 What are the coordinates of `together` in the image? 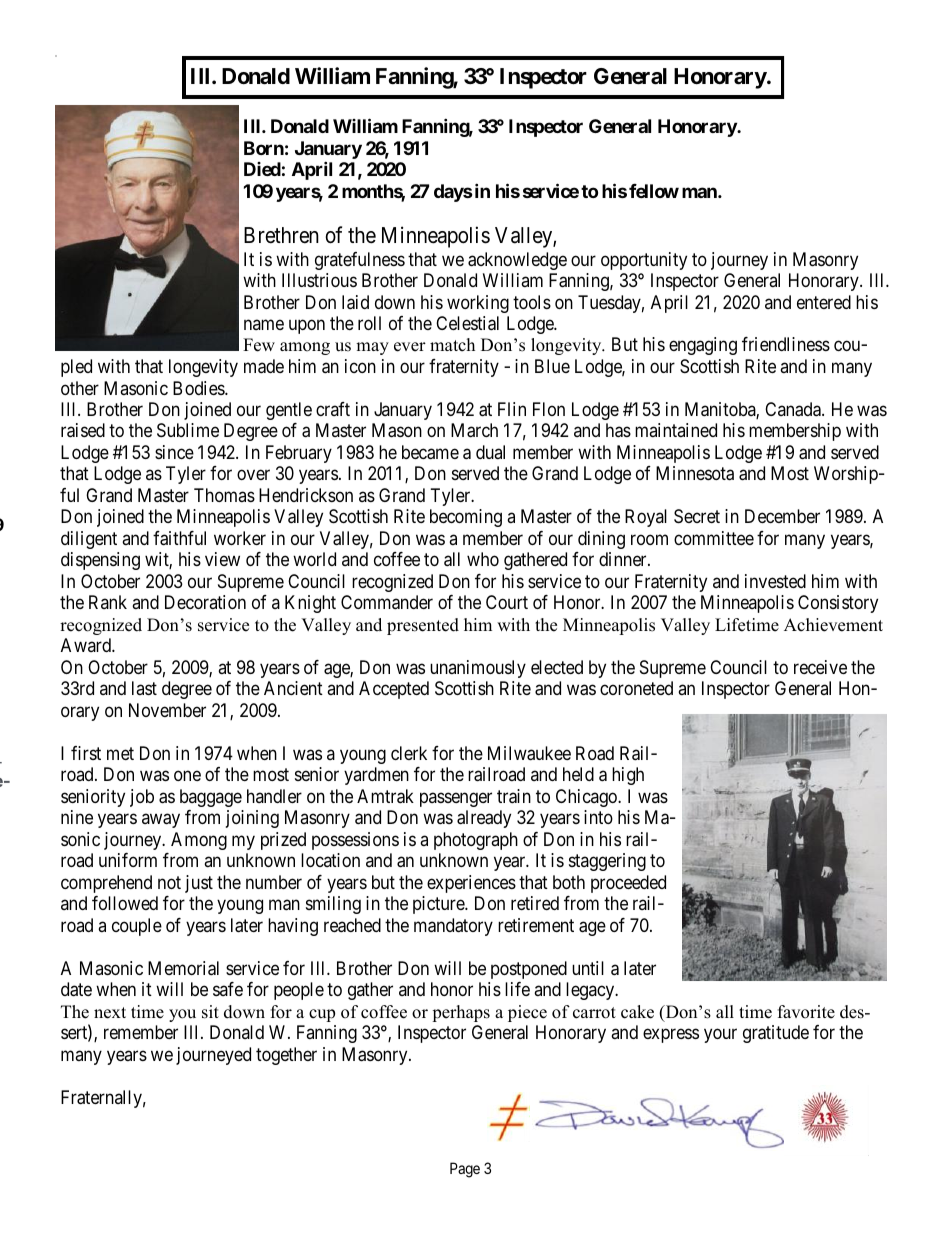 It's located at (286, 1056).
